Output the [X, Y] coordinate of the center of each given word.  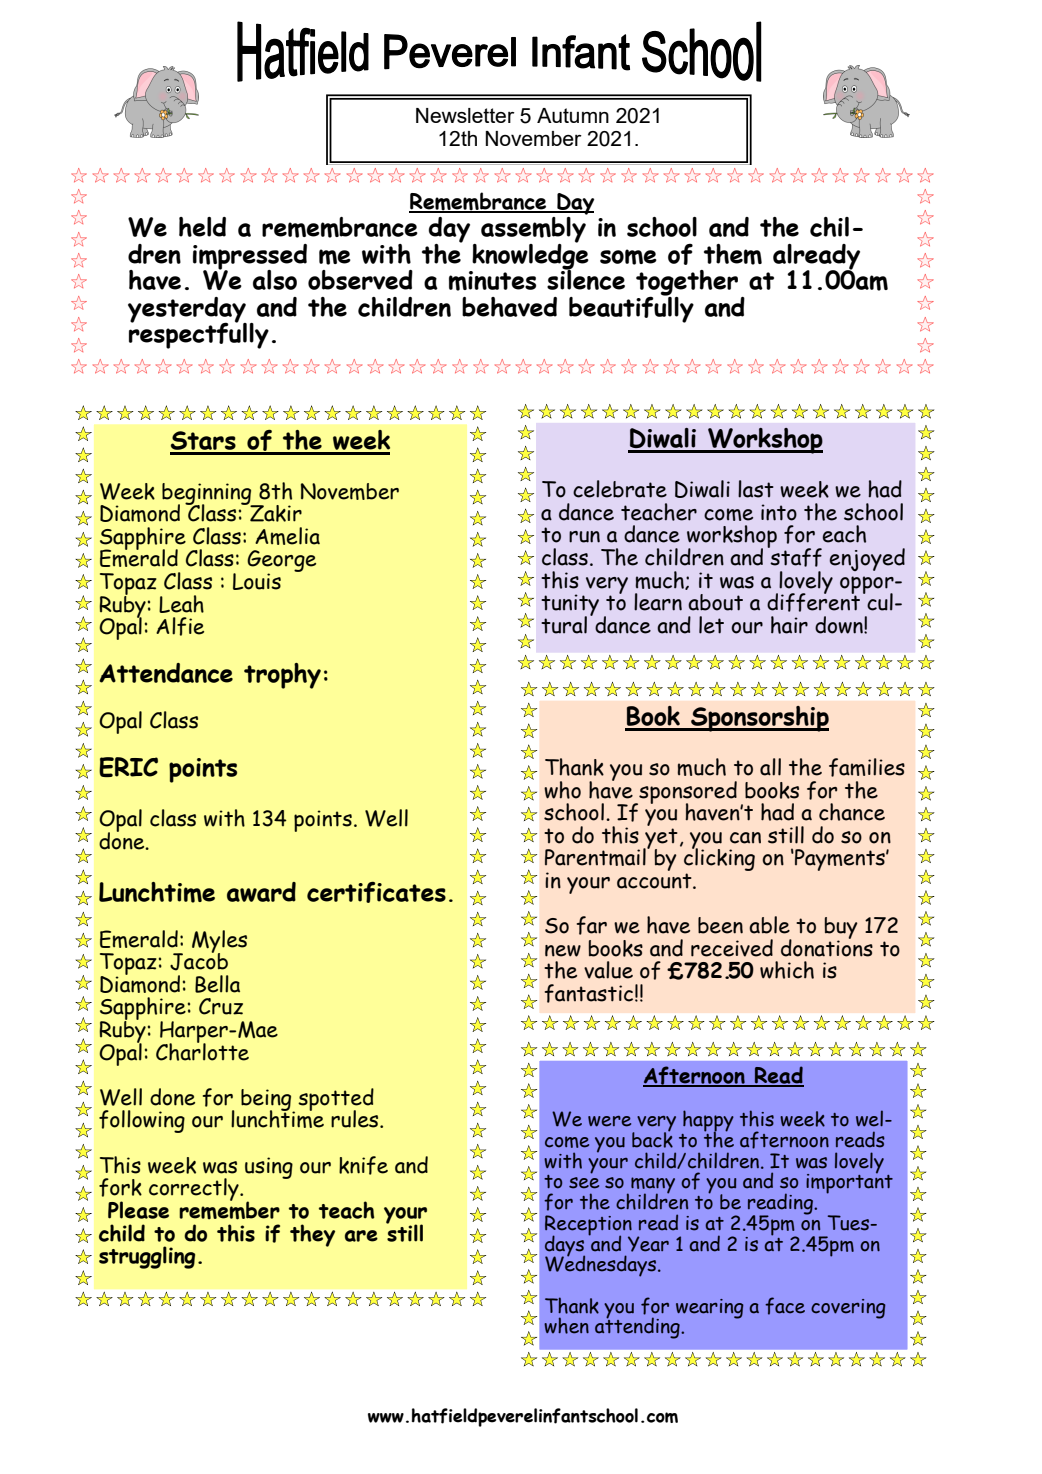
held [202, 227]
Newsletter [465, 115]
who [562, 790]
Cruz [221, 1006]
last [756, 489]
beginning [208, 495]
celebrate [620, 489]
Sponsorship [759, 719]
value [608, 970]
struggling [147, 1257]
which [787, 970]
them [733, 254]
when [566, 1325]
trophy [282, 676]
